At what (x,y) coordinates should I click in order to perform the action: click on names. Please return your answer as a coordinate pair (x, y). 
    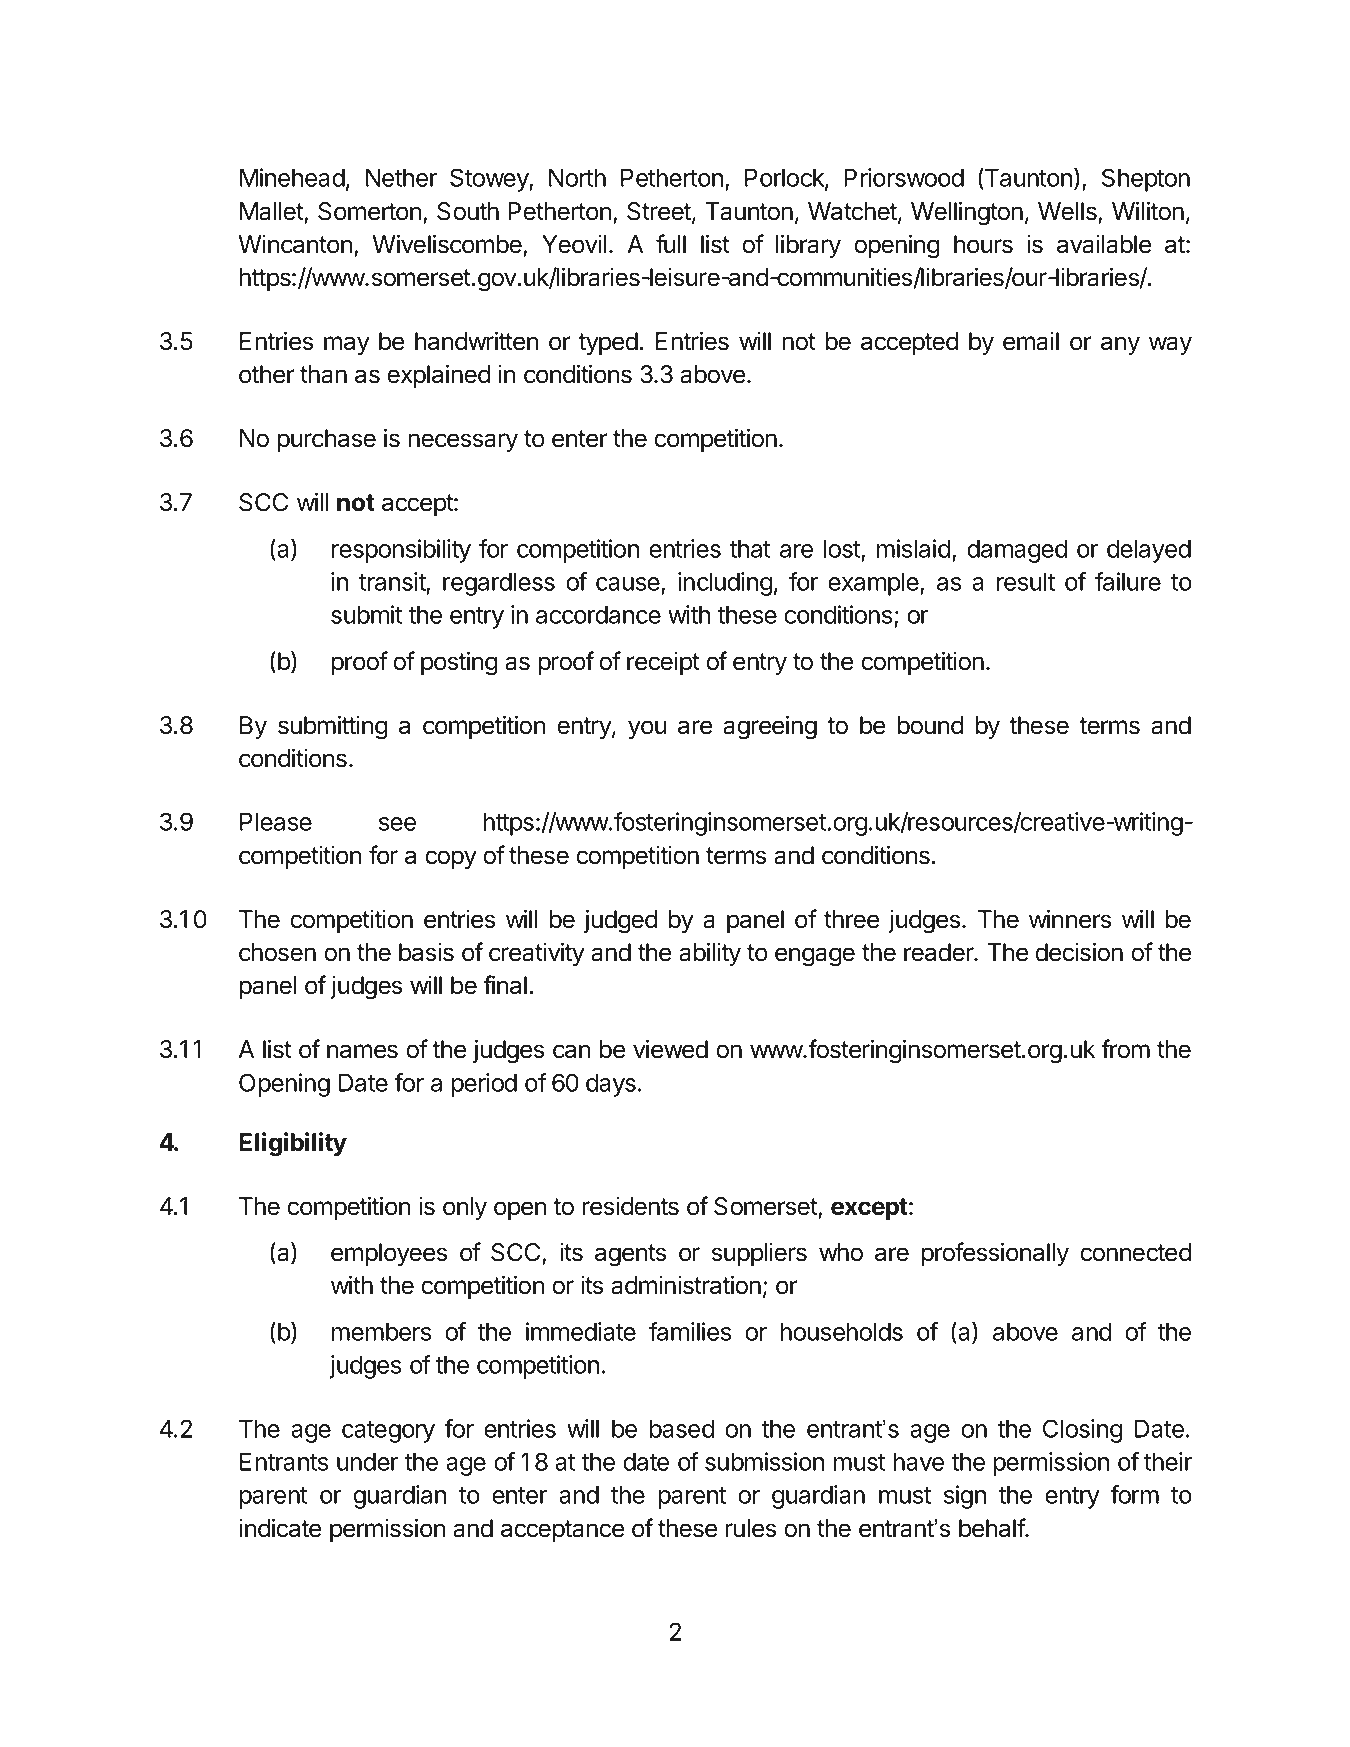
    Looking at the image, I should click on (362, 1051).
